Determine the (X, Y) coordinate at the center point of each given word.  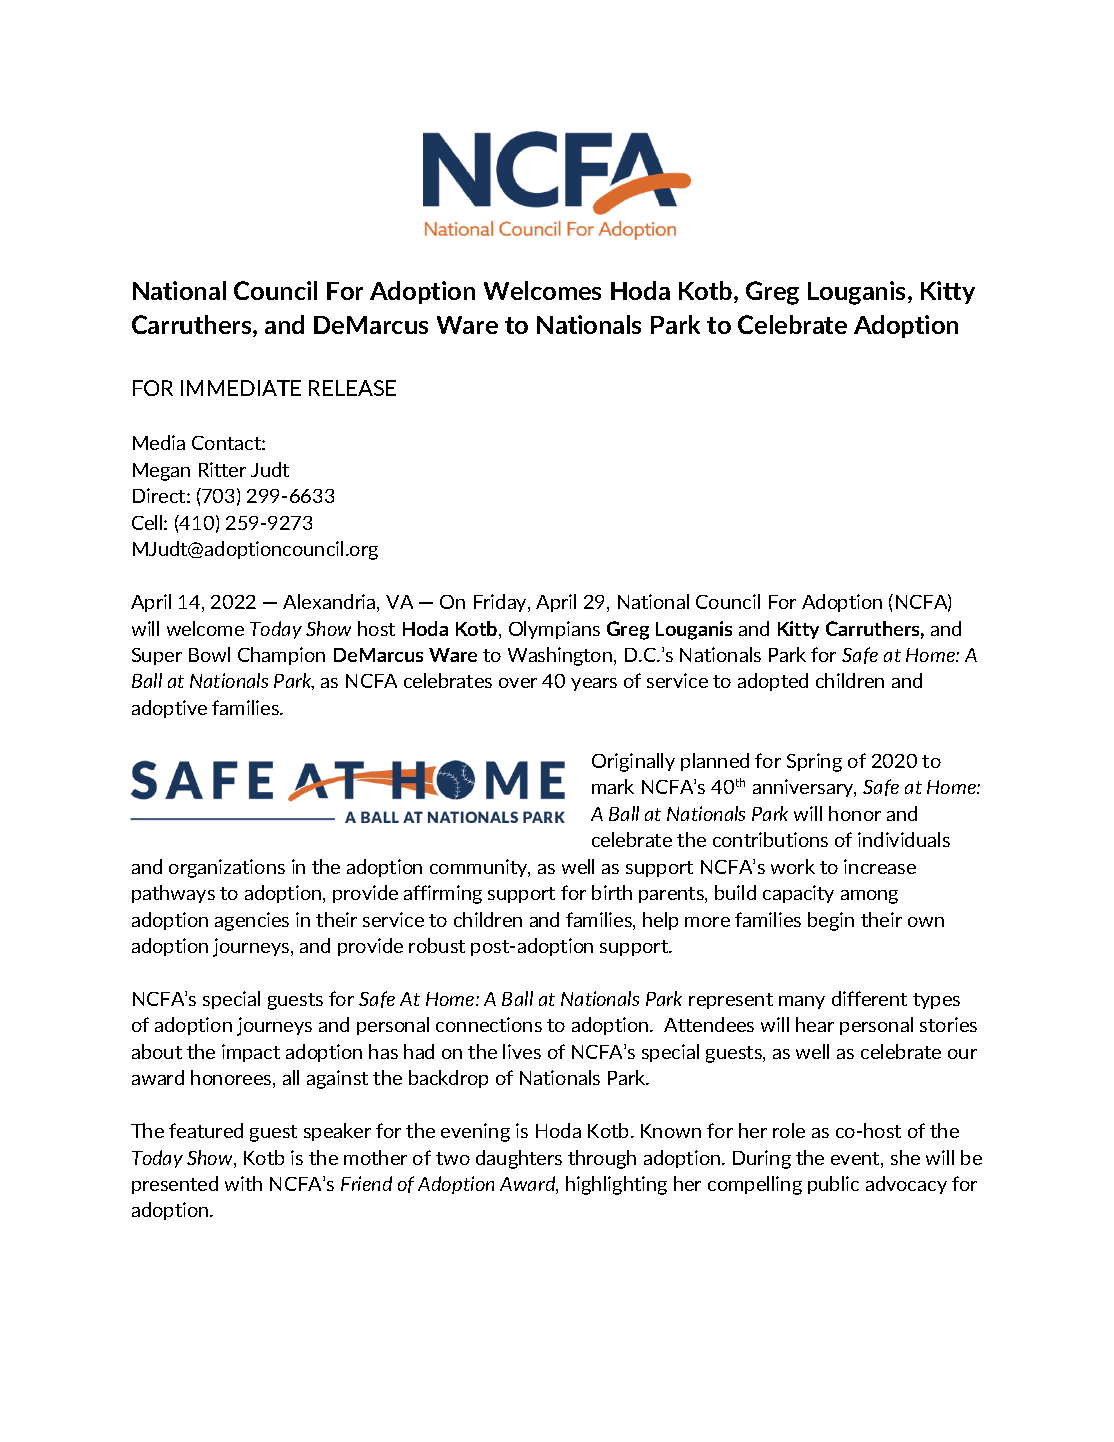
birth (612, 892)
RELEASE (352, 388)
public (833, 1185)
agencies (252, 921)
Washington (560, 656)
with (243, 1183)
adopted (773, 682)
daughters (519, 1159)
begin (831, 921)
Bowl (209, 654)
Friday (501, 603)
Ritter (222, 469)
